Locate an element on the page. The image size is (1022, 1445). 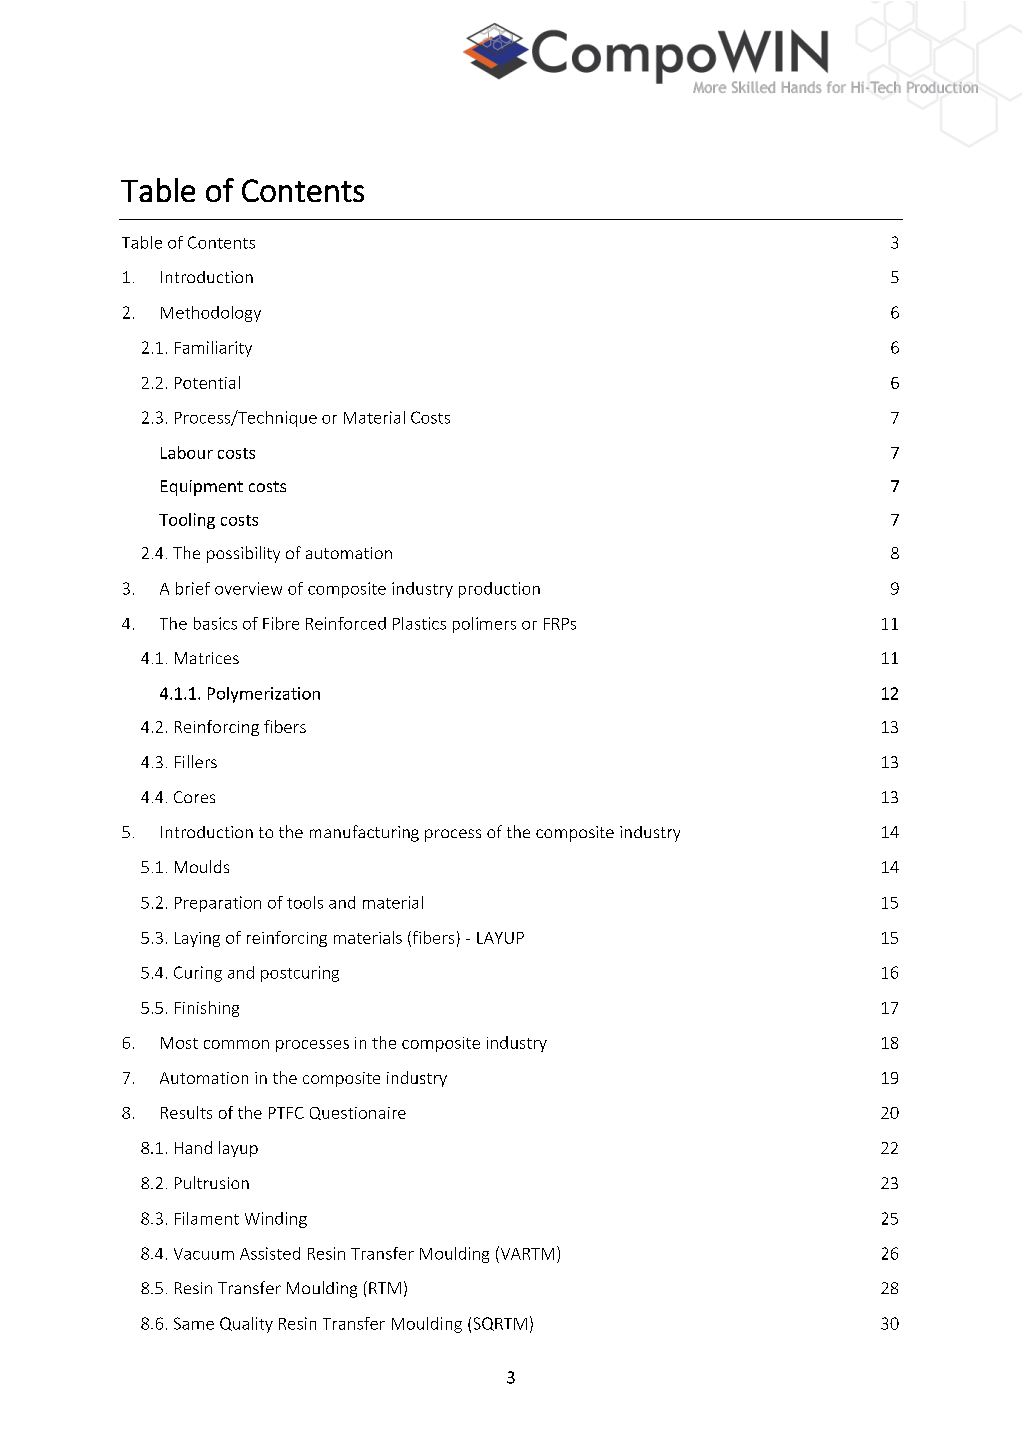
manufacturing is located at coordinates (364, 833).
